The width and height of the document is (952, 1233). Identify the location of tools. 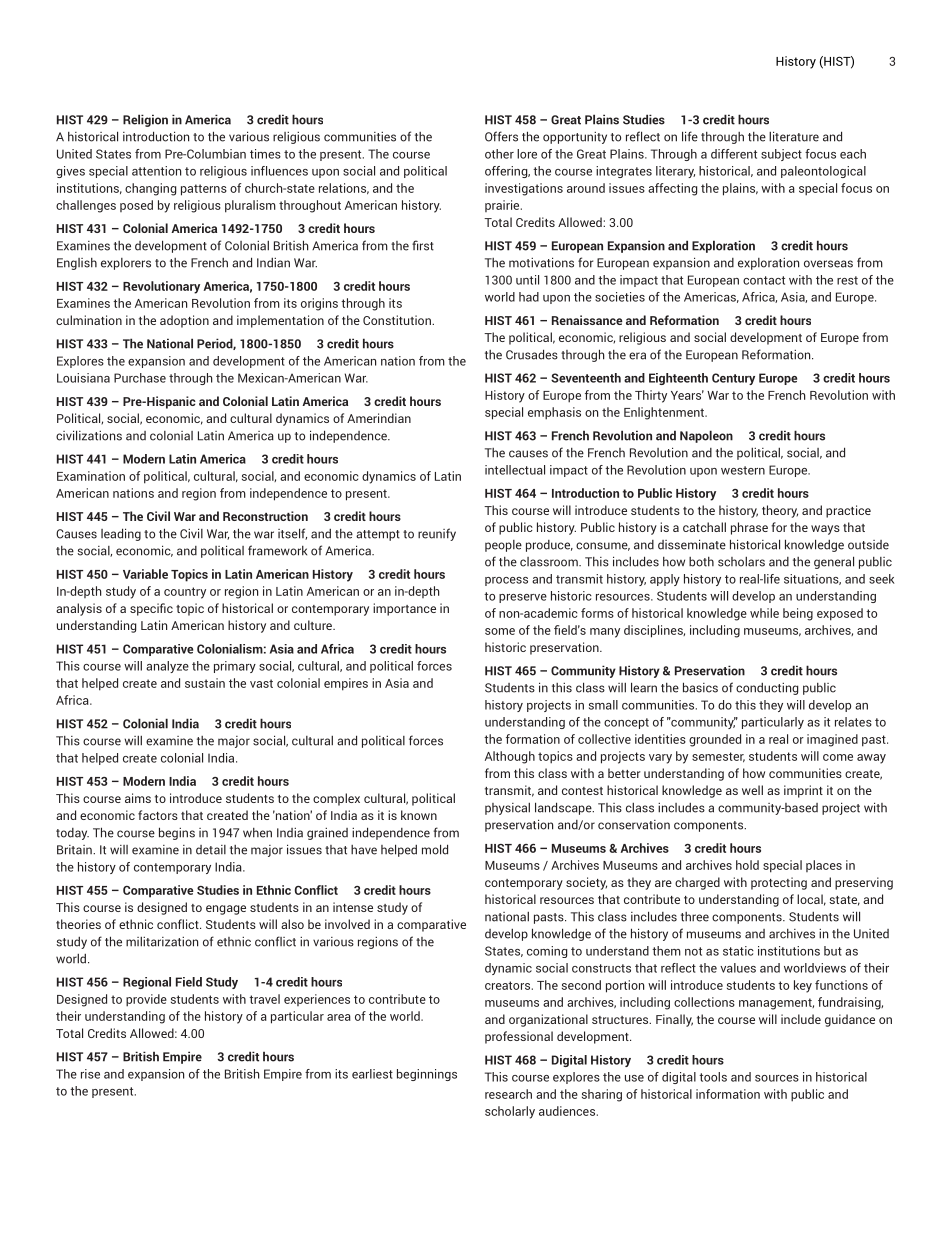
(713, 1077).
